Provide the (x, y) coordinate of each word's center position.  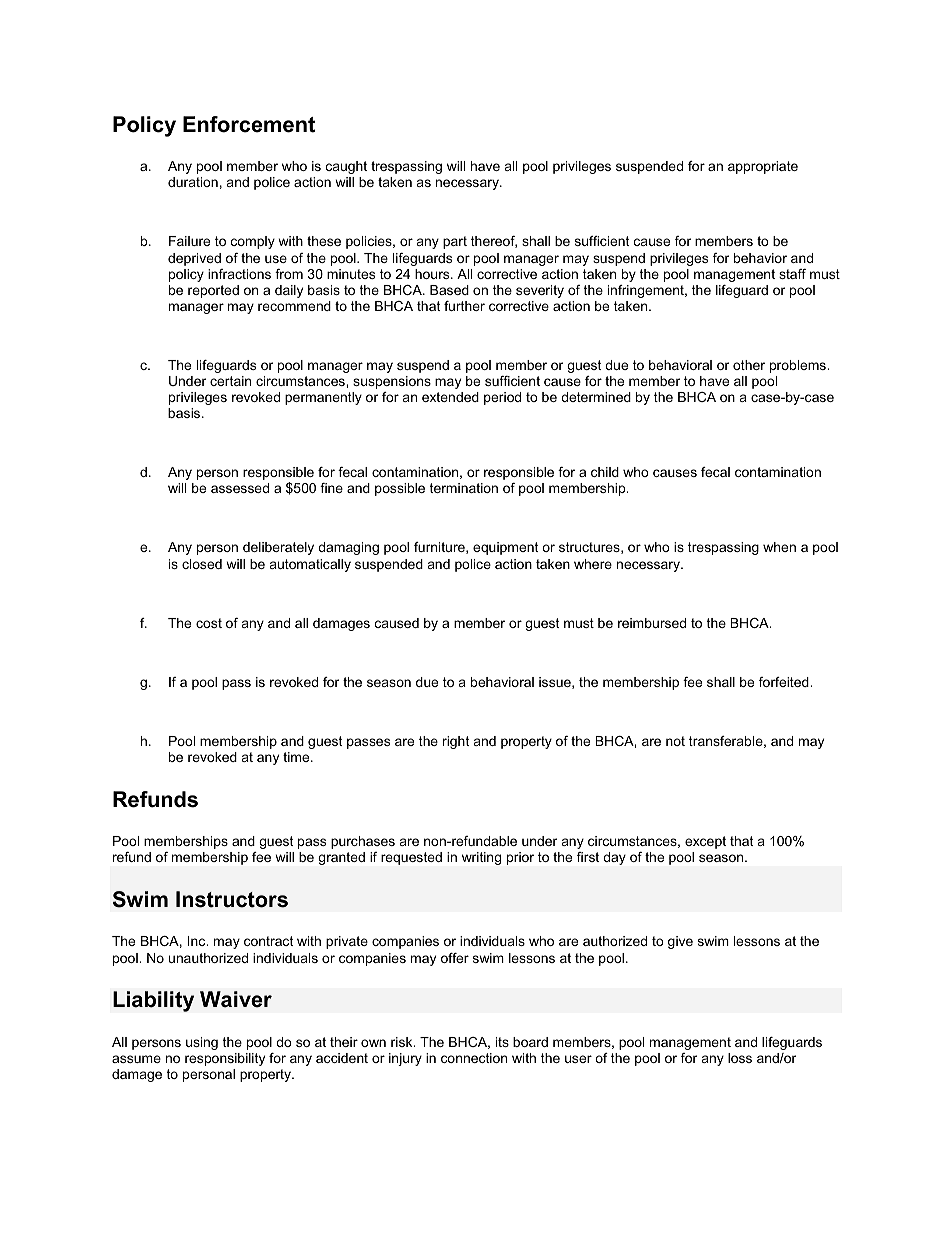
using (202, 1043)
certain (230, 381)
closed (202, 564)
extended (450, 397)
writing (481, 858)
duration (193, 182)
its (502, 1042)
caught (346, 167)
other (749, 365)
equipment (506, 548)
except (705, 842)
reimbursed (652, 623)
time (297, 757)
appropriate (763, 167)
